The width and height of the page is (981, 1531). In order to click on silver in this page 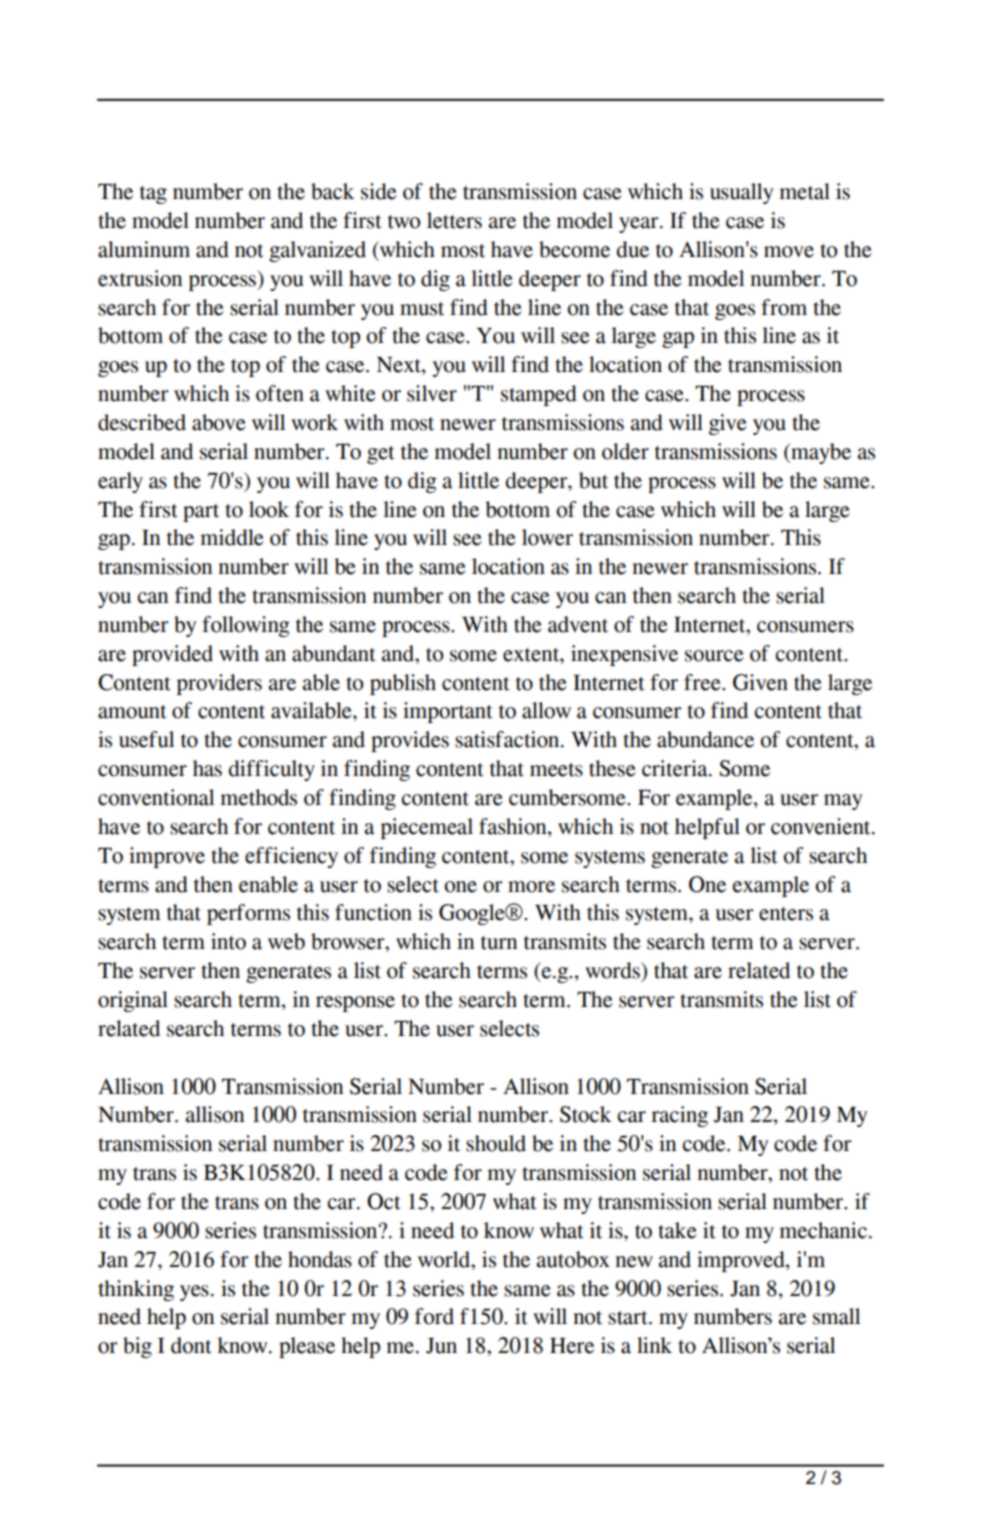, I will do `click(432, 393)`.
